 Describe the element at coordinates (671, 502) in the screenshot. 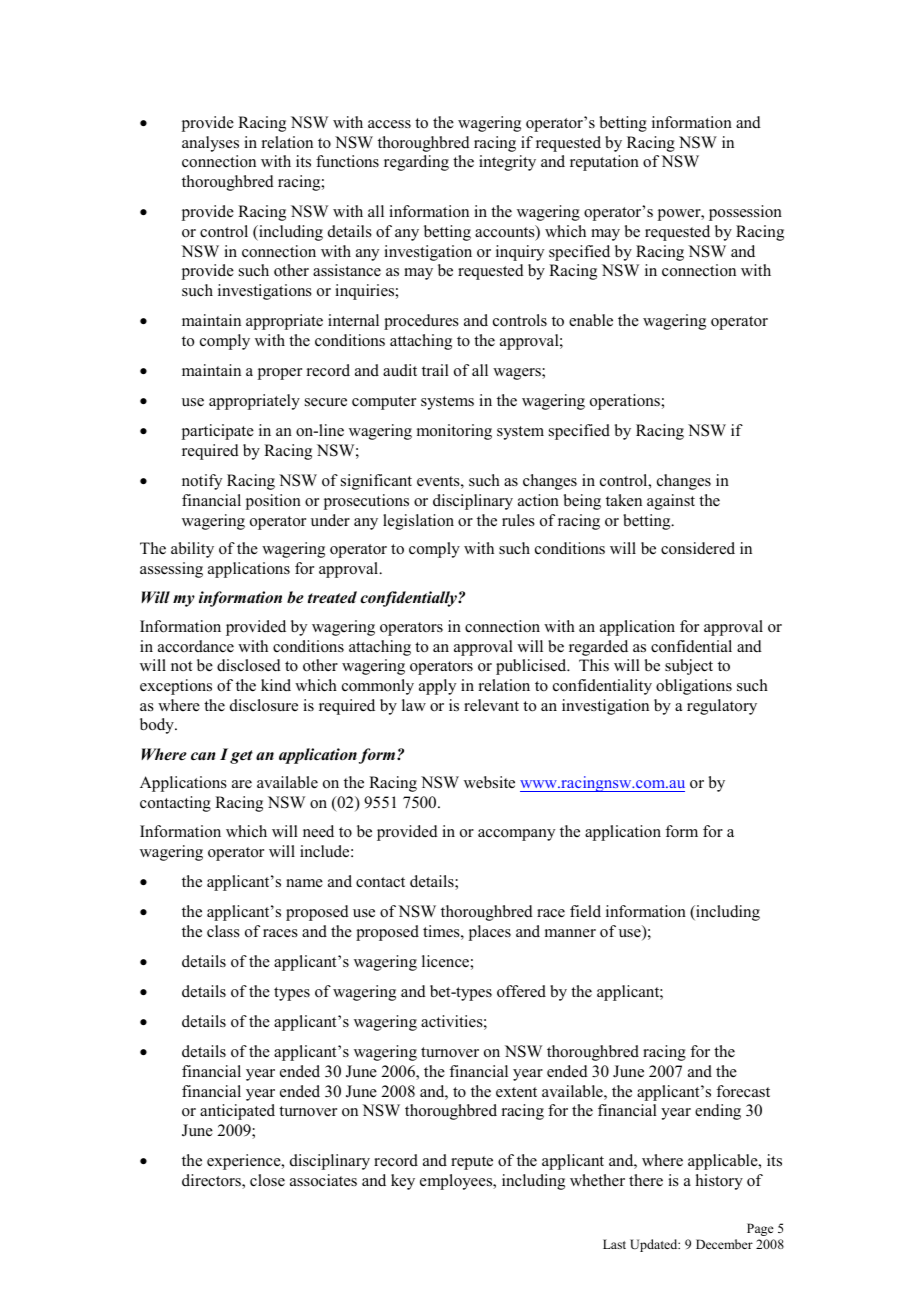

I see `against` at that location.
